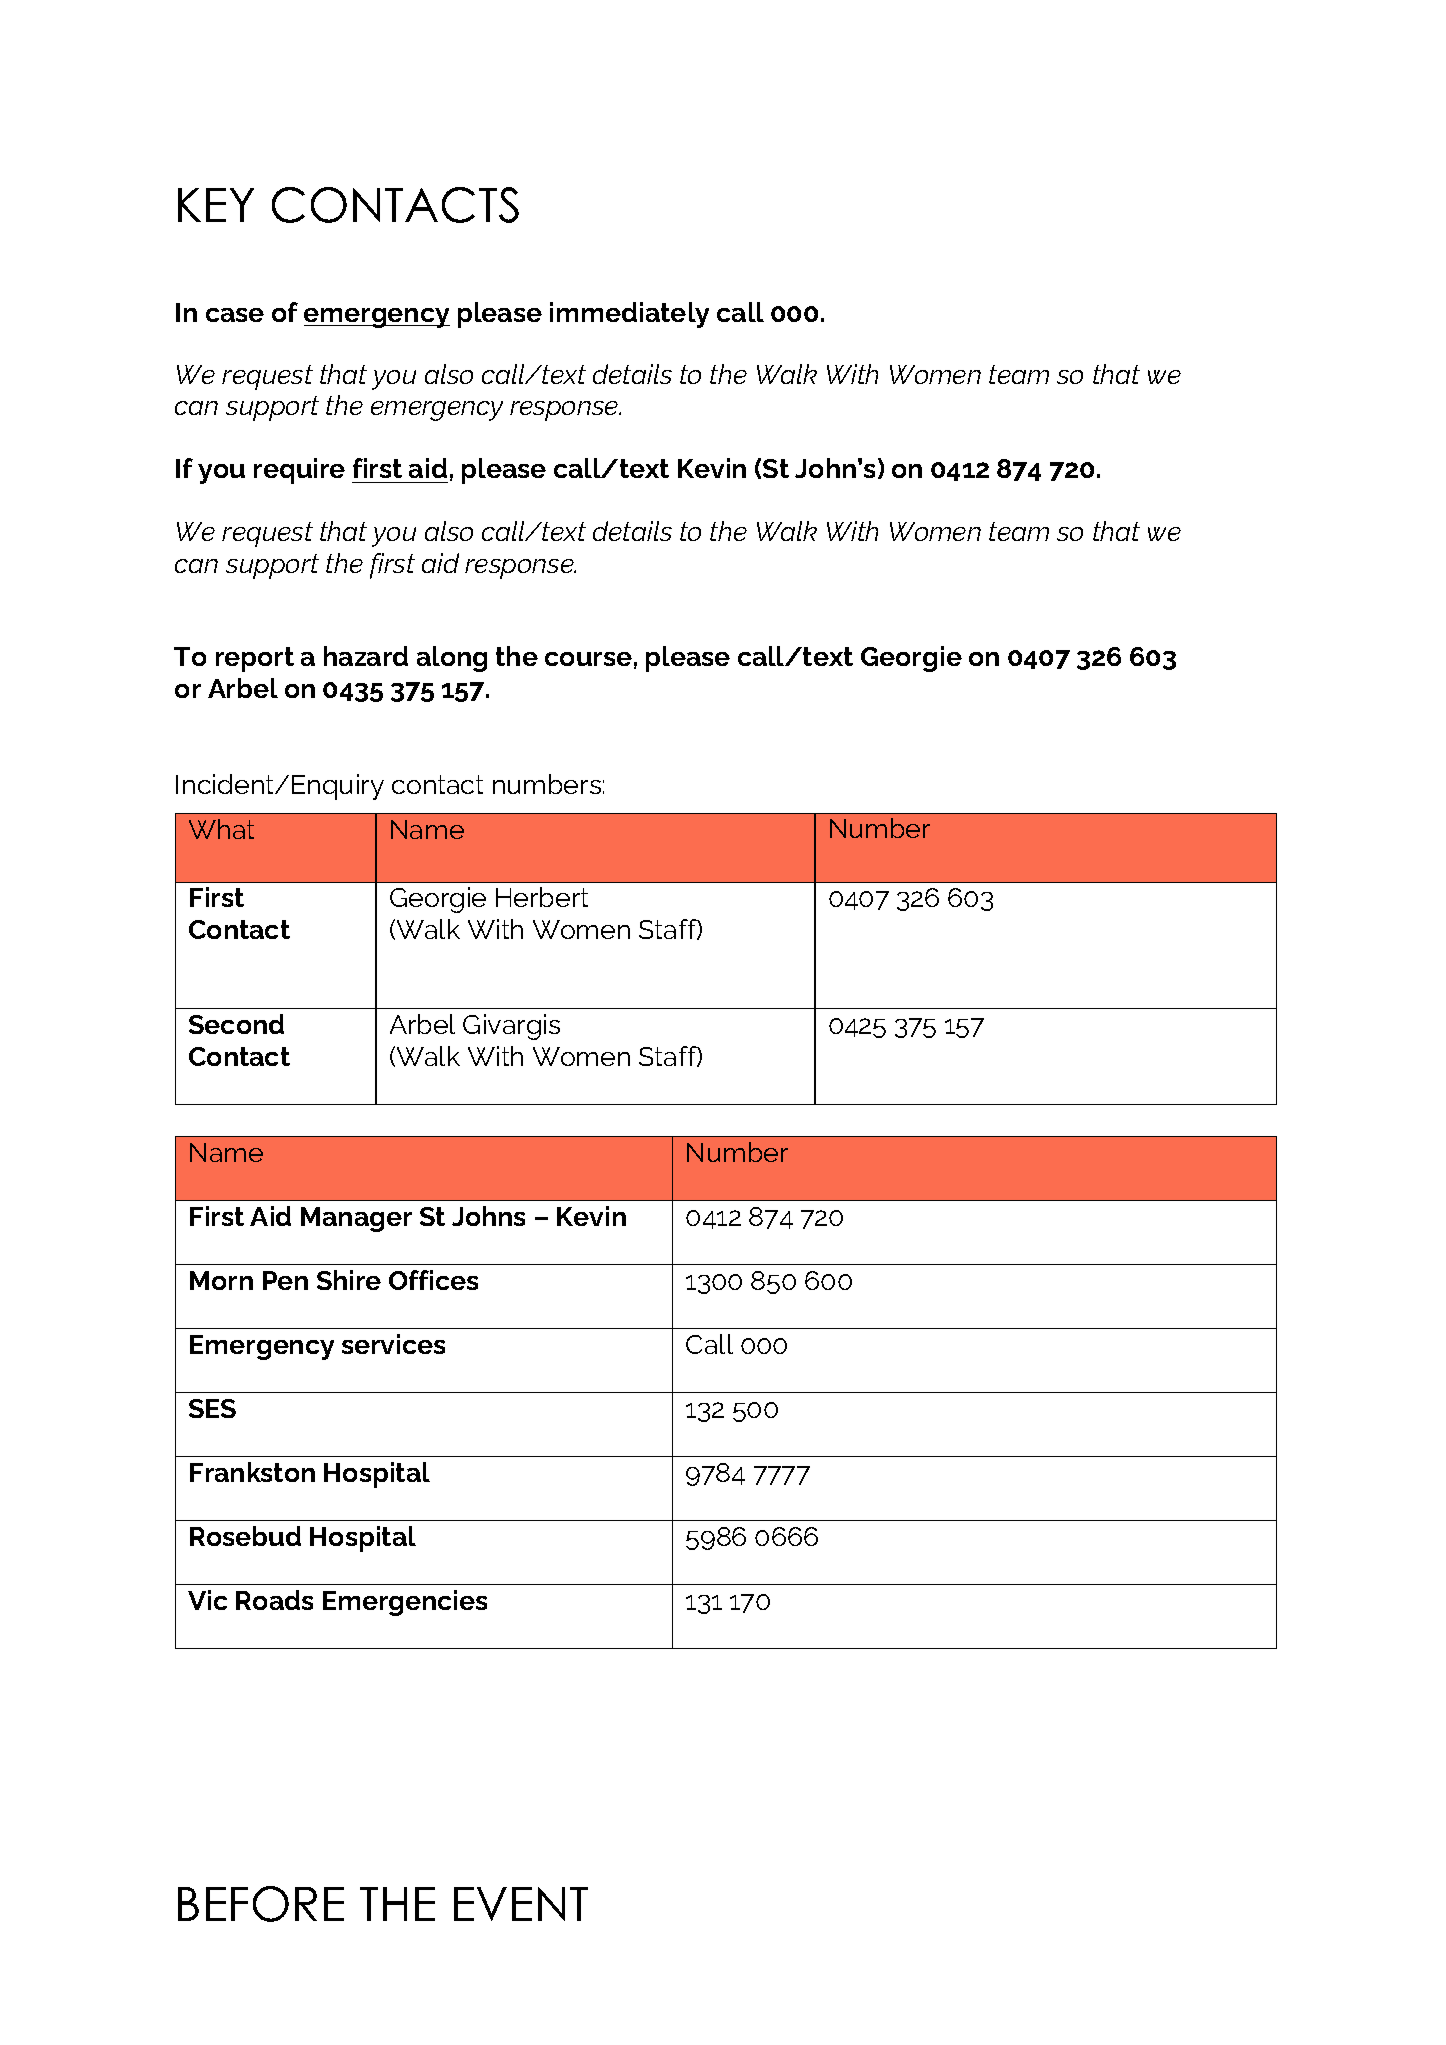  Describe the element at coordinates (261, 1904) in the image. I see `BEFORE` at that location.
